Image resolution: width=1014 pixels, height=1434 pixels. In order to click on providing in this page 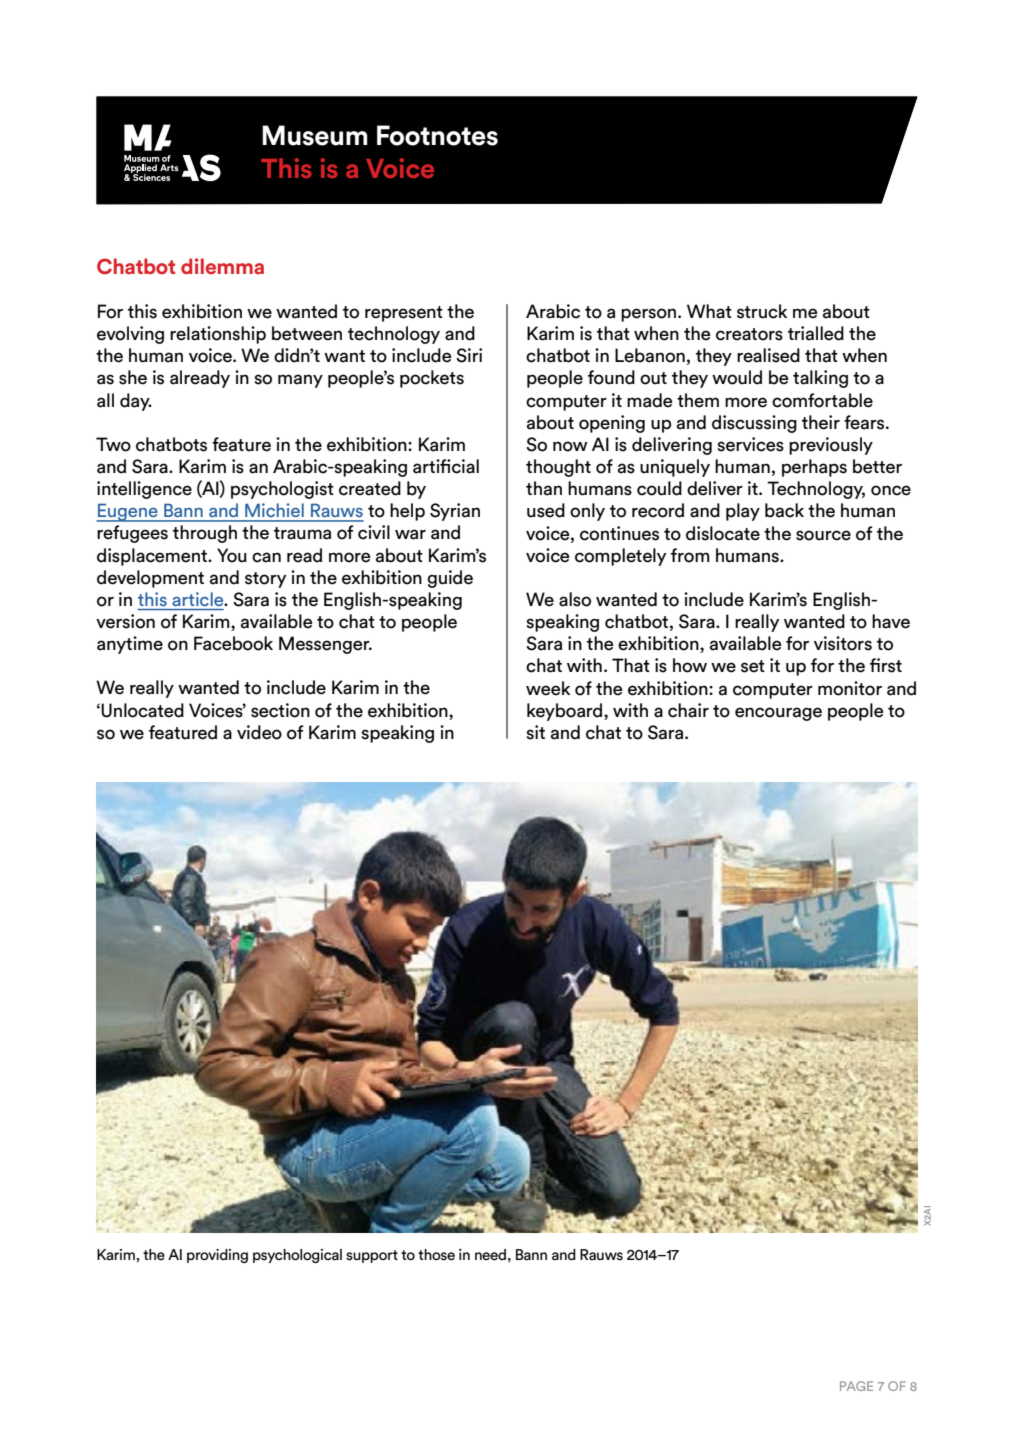, I will do `click(217, 1256)`.
